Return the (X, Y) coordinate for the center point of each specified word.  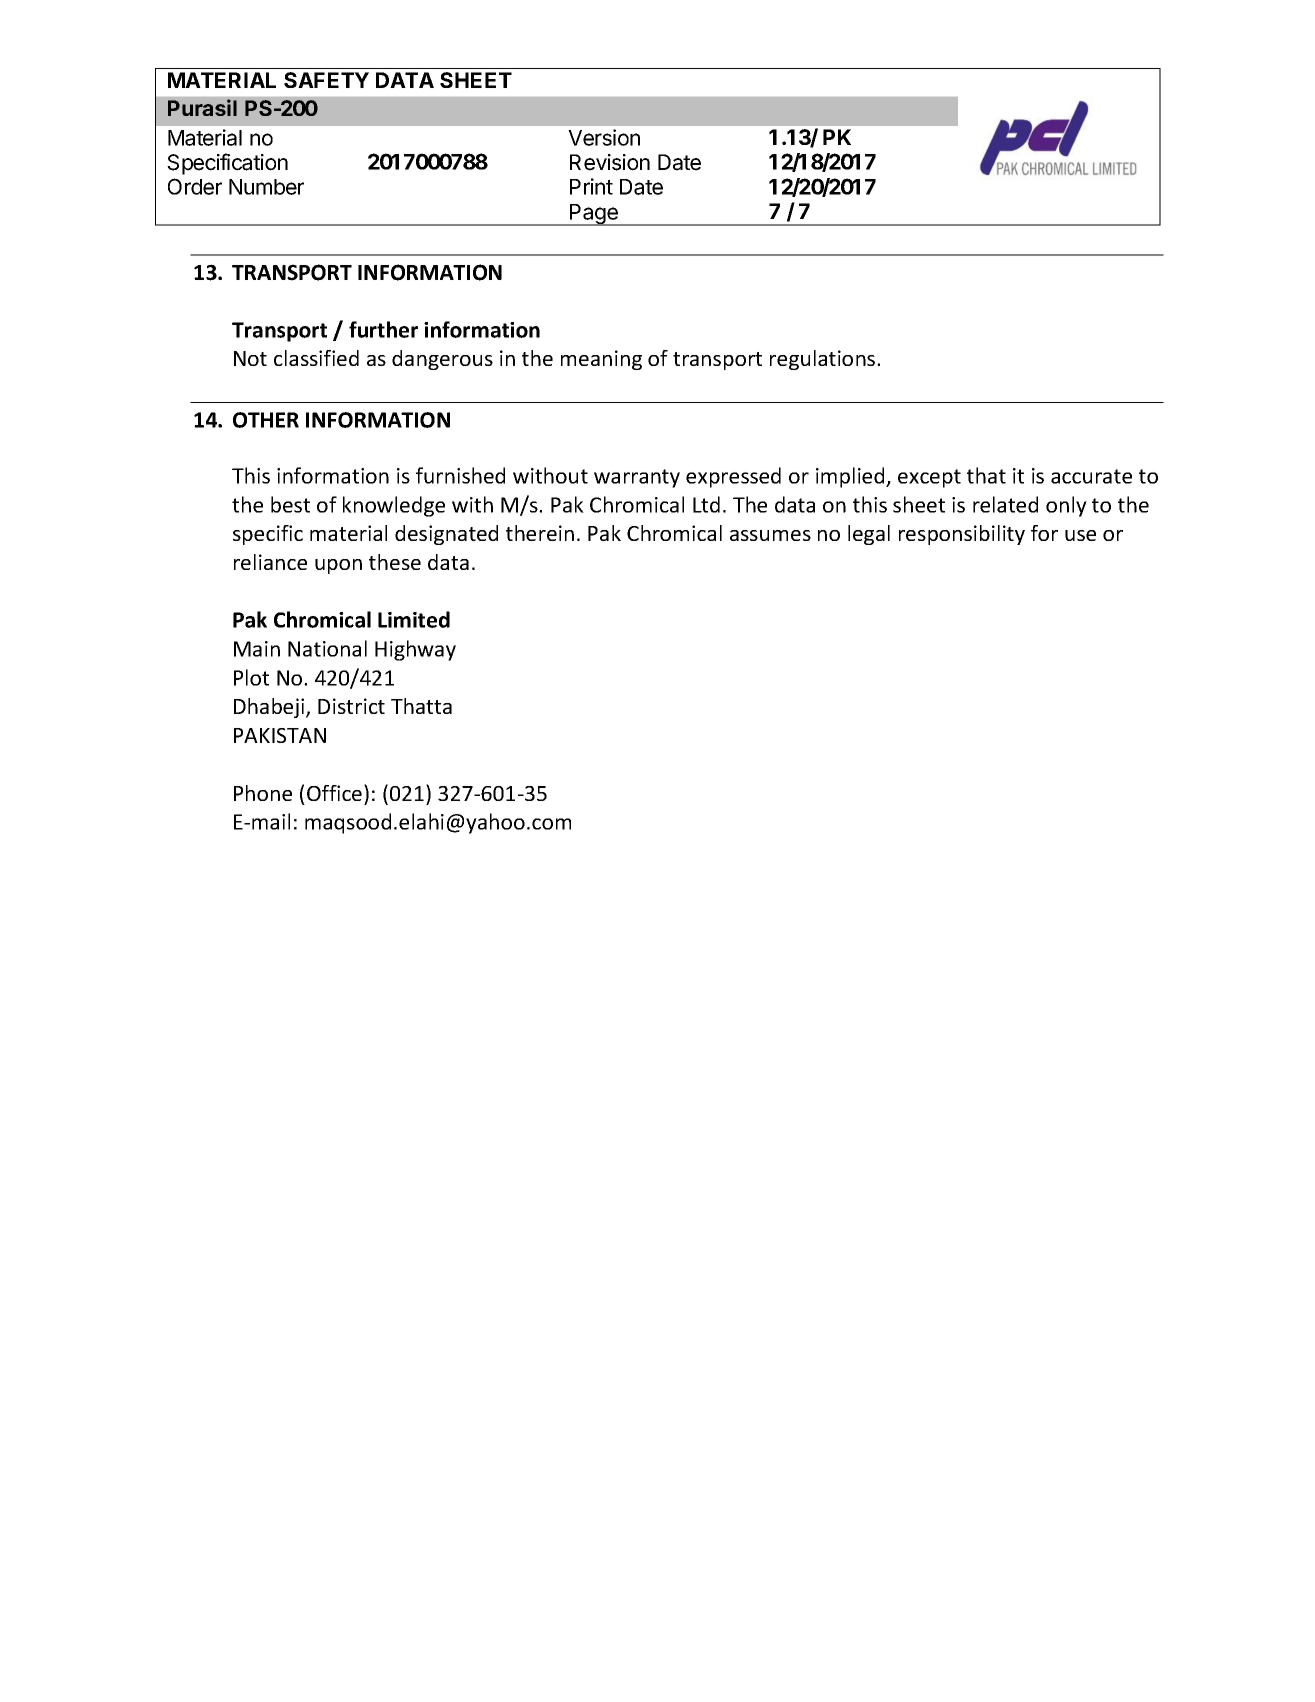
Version (604, 137)
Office (336, 792)
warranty (637, 478)
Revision (610, 162)
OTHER (266, 420)
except (929, 478)
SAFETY (326, 80)
